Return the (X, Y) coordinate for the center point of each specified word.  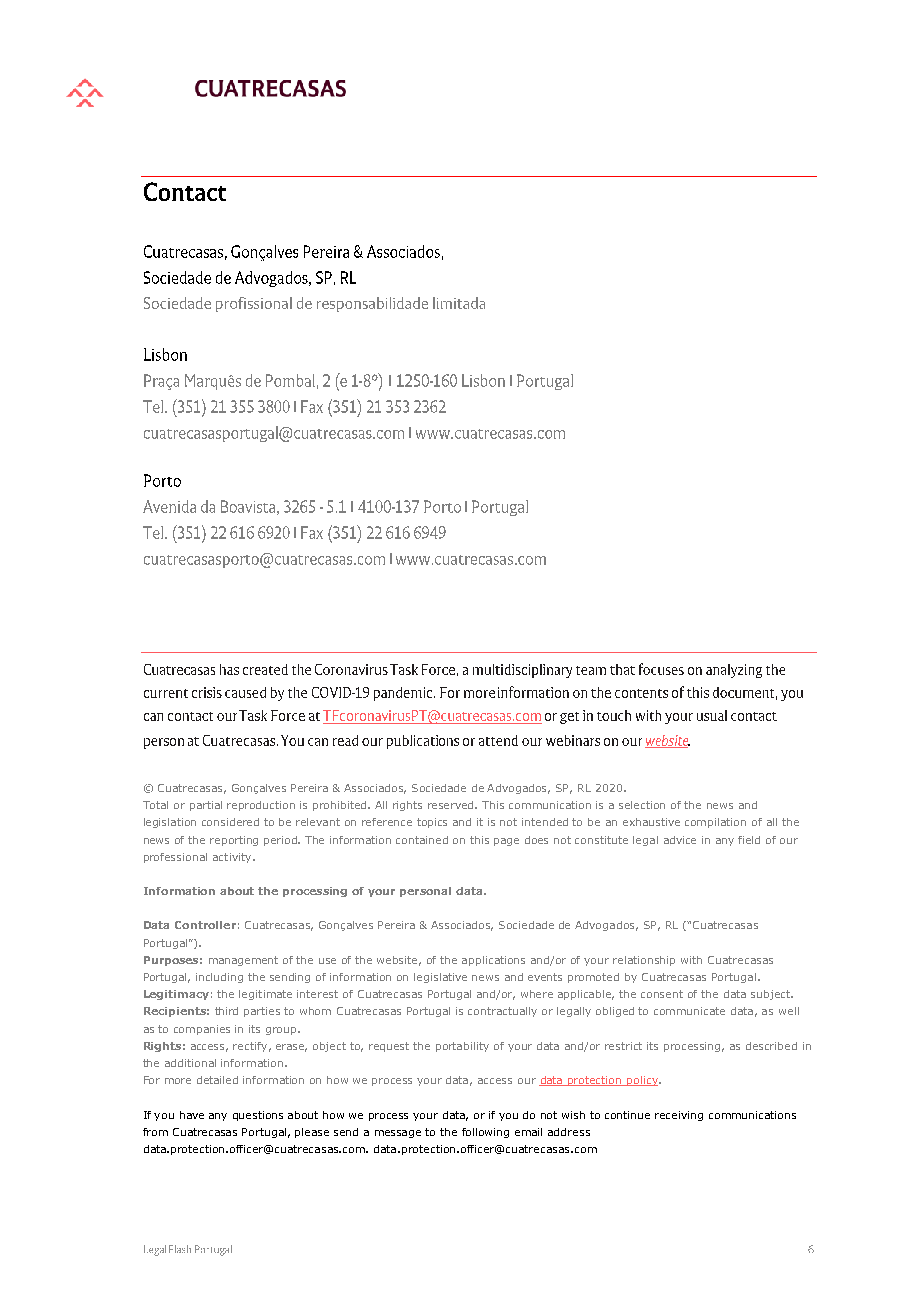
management (243, 961)
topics (432, 823)
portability (462, 1047)
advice (680, 840)
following (485, 1133)
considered (230, 822)
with (691, 960)
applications (493, 961)
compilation (715, 823)
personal (425, 892)
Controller (205, 925)
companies (202, 1030)
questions (258, 1116)
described (771, 1046)
